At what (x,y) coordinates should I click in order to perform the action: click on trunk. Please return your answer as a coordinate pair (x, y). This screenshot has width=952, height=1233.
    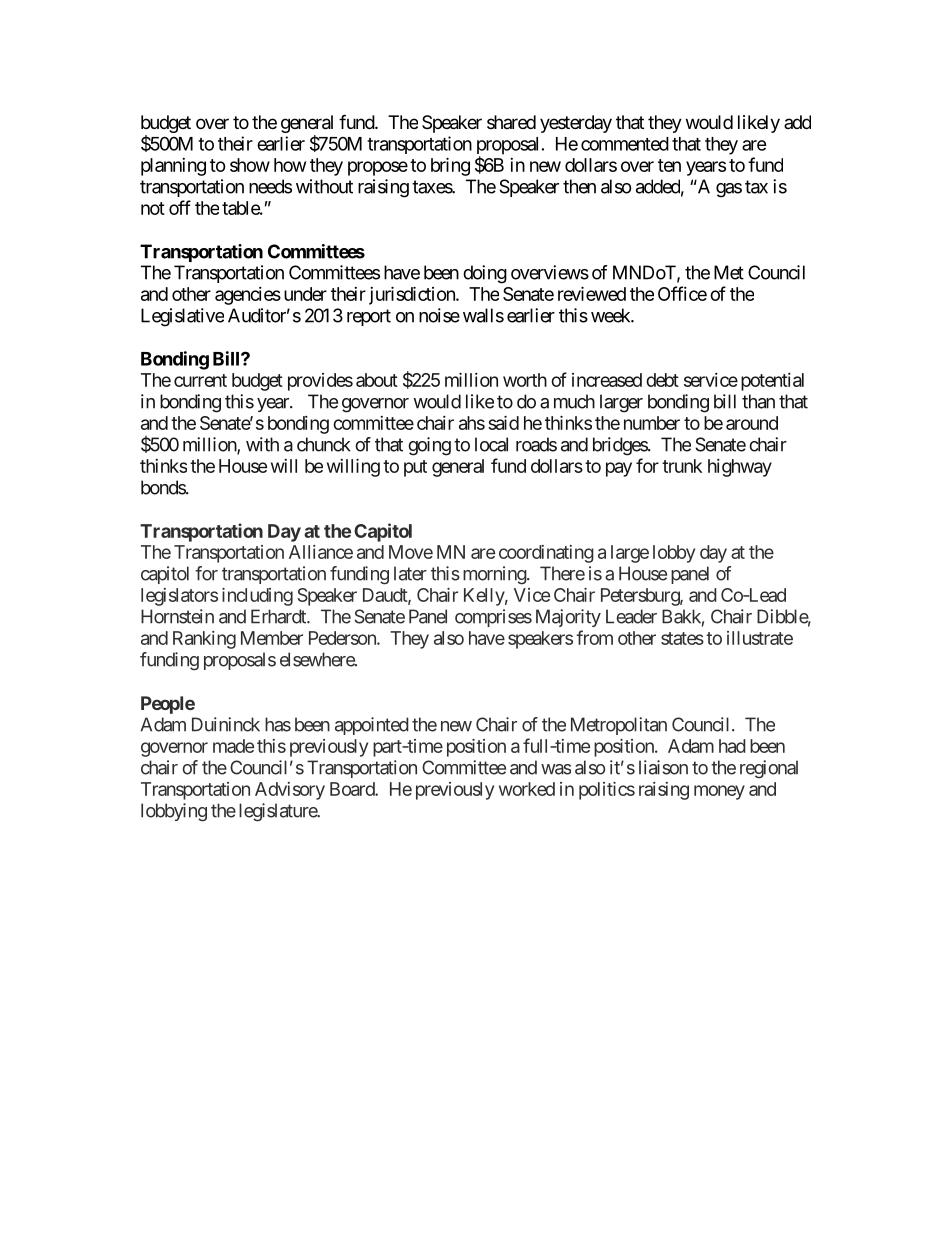
    Looking at the image, I should click on (682, 466).
